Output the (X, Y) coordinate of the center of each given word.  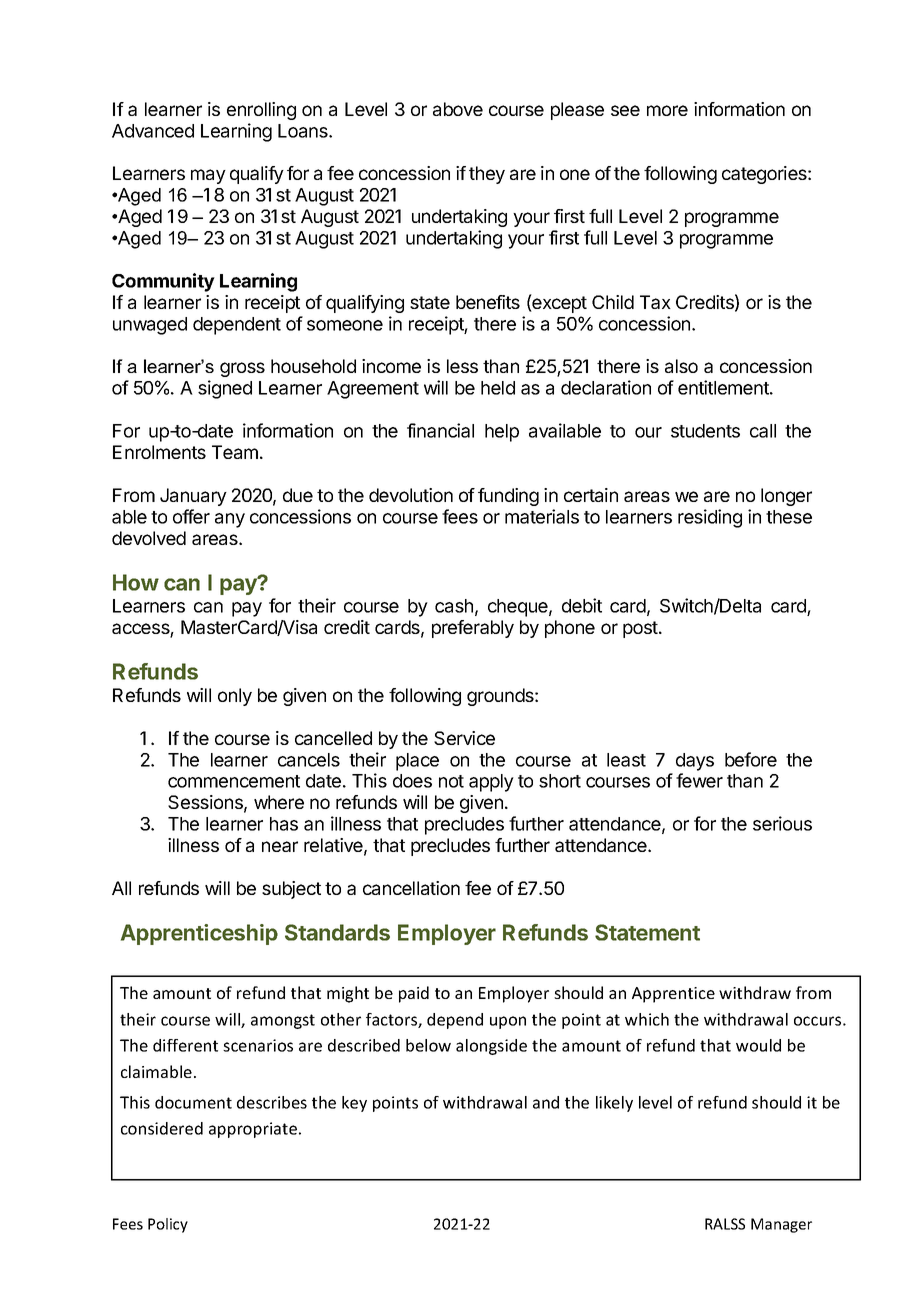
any (230, 520)
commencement (234, 781)
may (208, 176)
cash (454, 606)
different (185, 1045)
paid (414, 994)
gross (242, 369)
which (647, 1019)
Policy (168, 1225)
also (681, 366)
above (458, 109)
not (451, 781)
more (667, 110)
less (462, 366)
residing (710, 518)
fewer (699, 780)
